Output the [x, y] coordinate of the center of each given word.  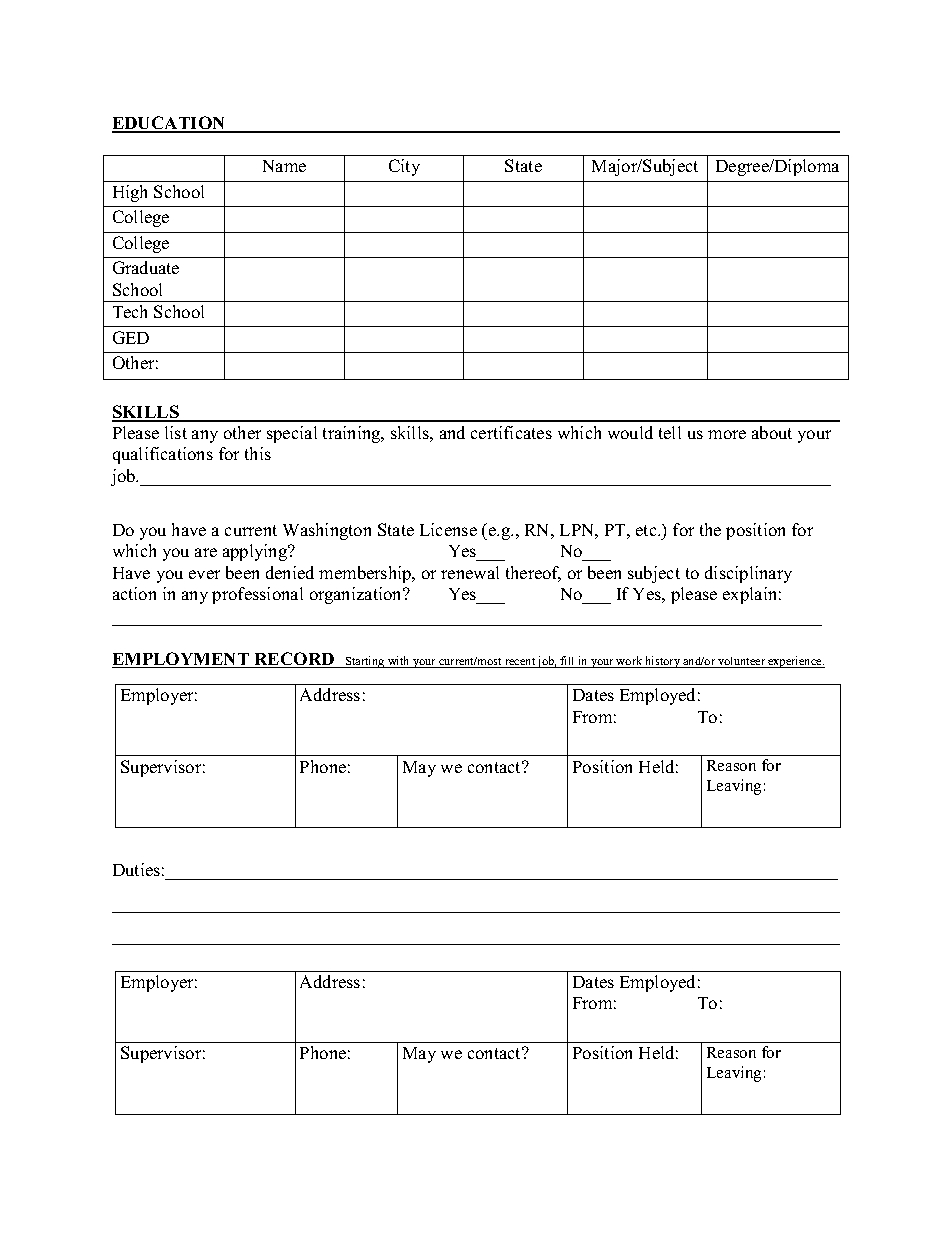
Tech [130, 311]
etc [647, 530]
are [206, 552]
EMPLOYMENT [182, 660]
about [772, 432]
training [353, 434]
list [176, 432]
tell [670, 432]
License [448, 529]
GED [131, 337]
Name [284, 166]
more [727, 434]
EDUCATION [170, 124]
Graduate [146, 267]
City [404, 167]
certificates [511, 432]
